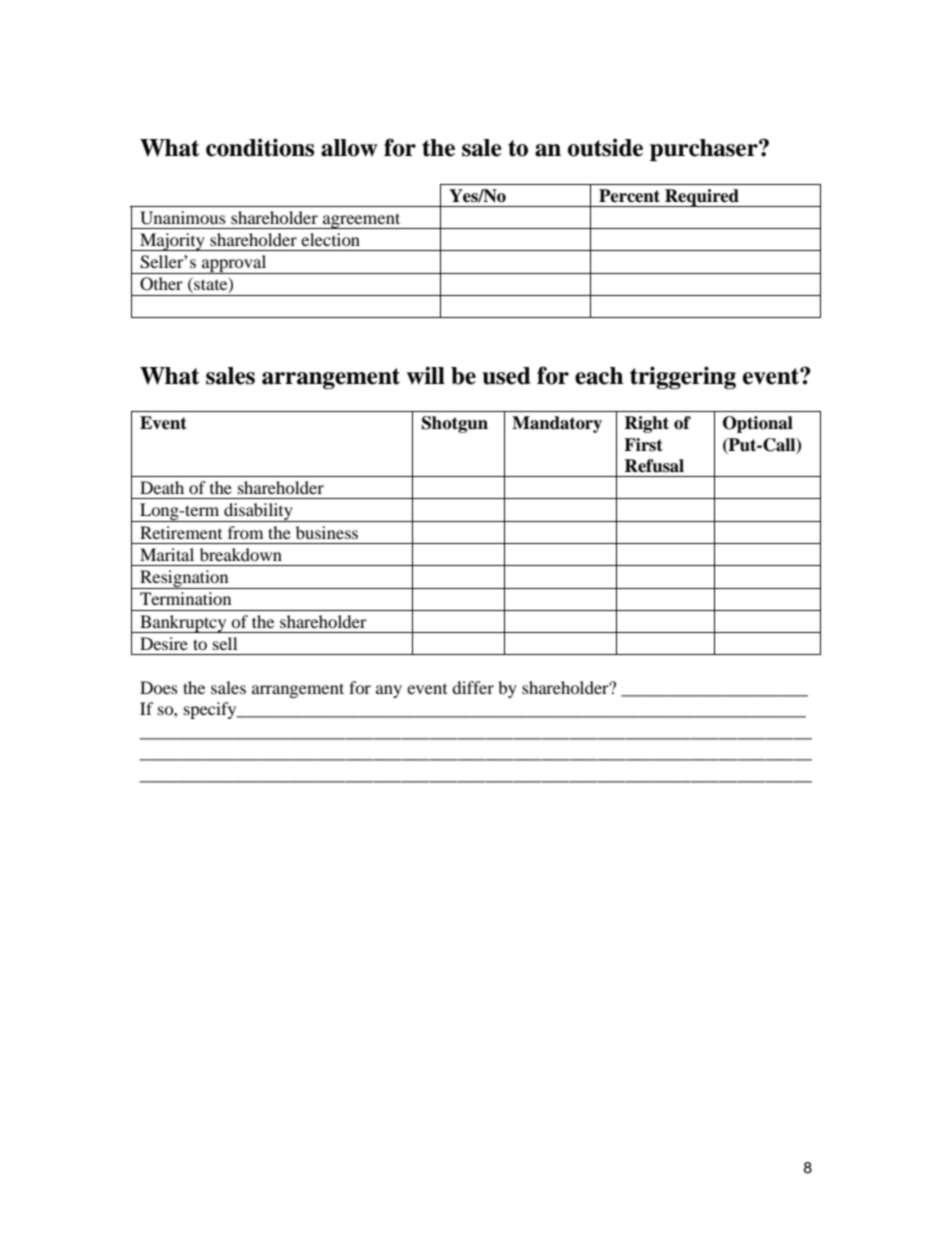 This image has height=1233, width=952. I want to click on differ, so click(473, 687).
